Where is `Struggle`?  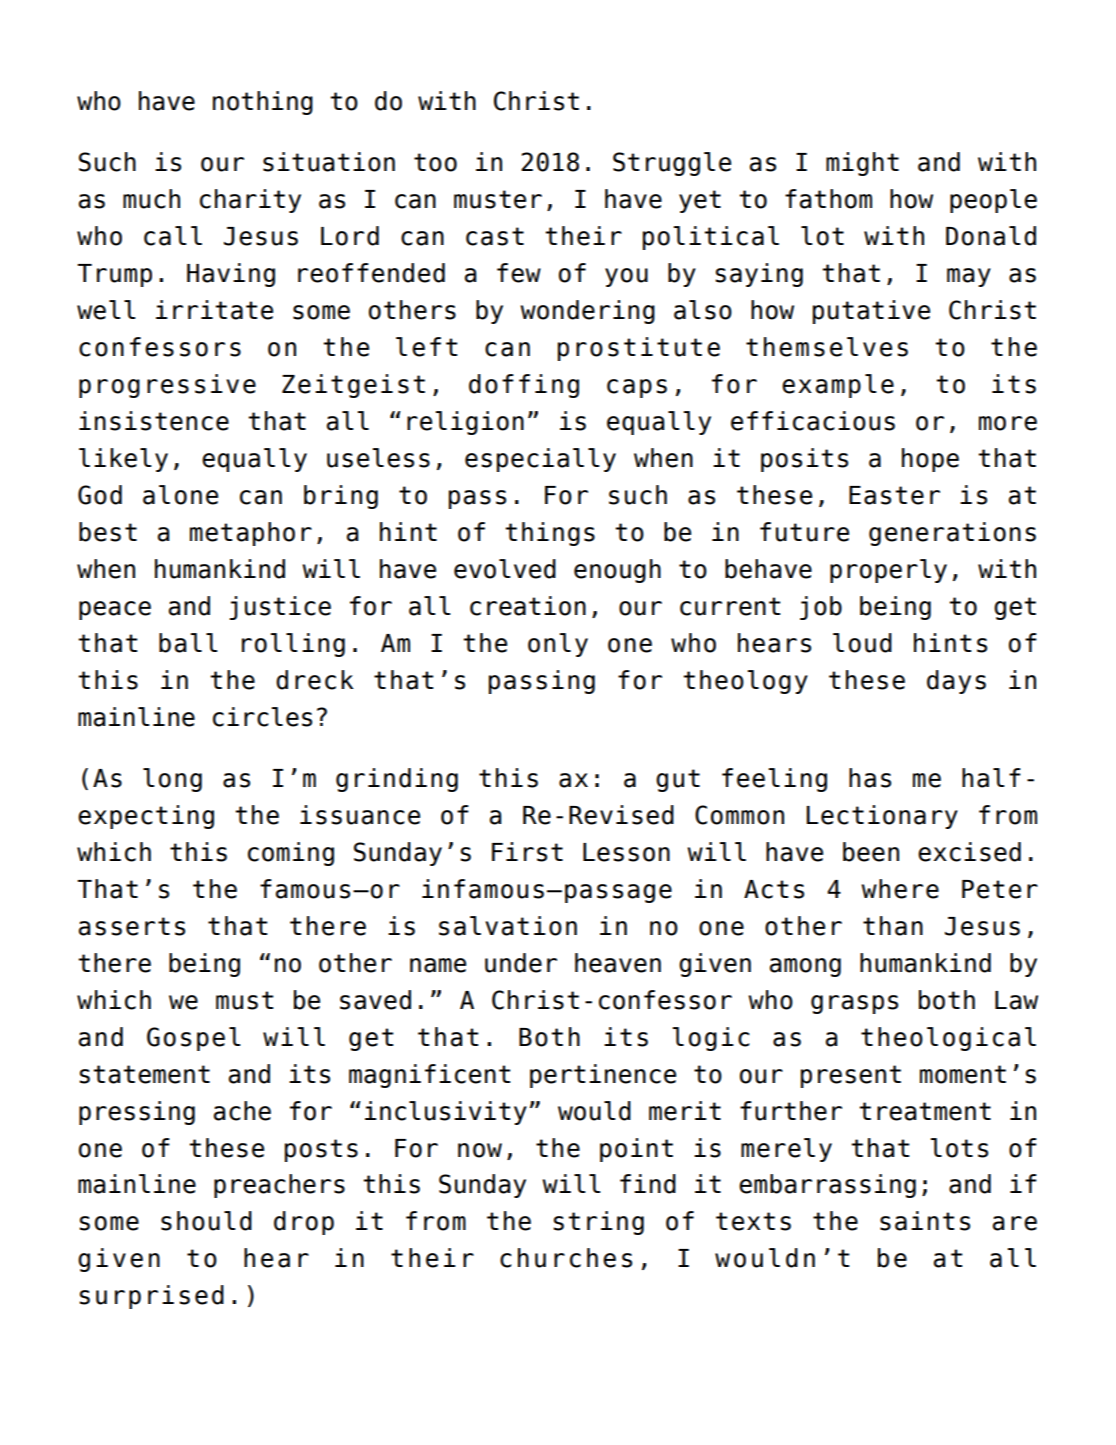
Struggle is located at coordinates (672, 164).
